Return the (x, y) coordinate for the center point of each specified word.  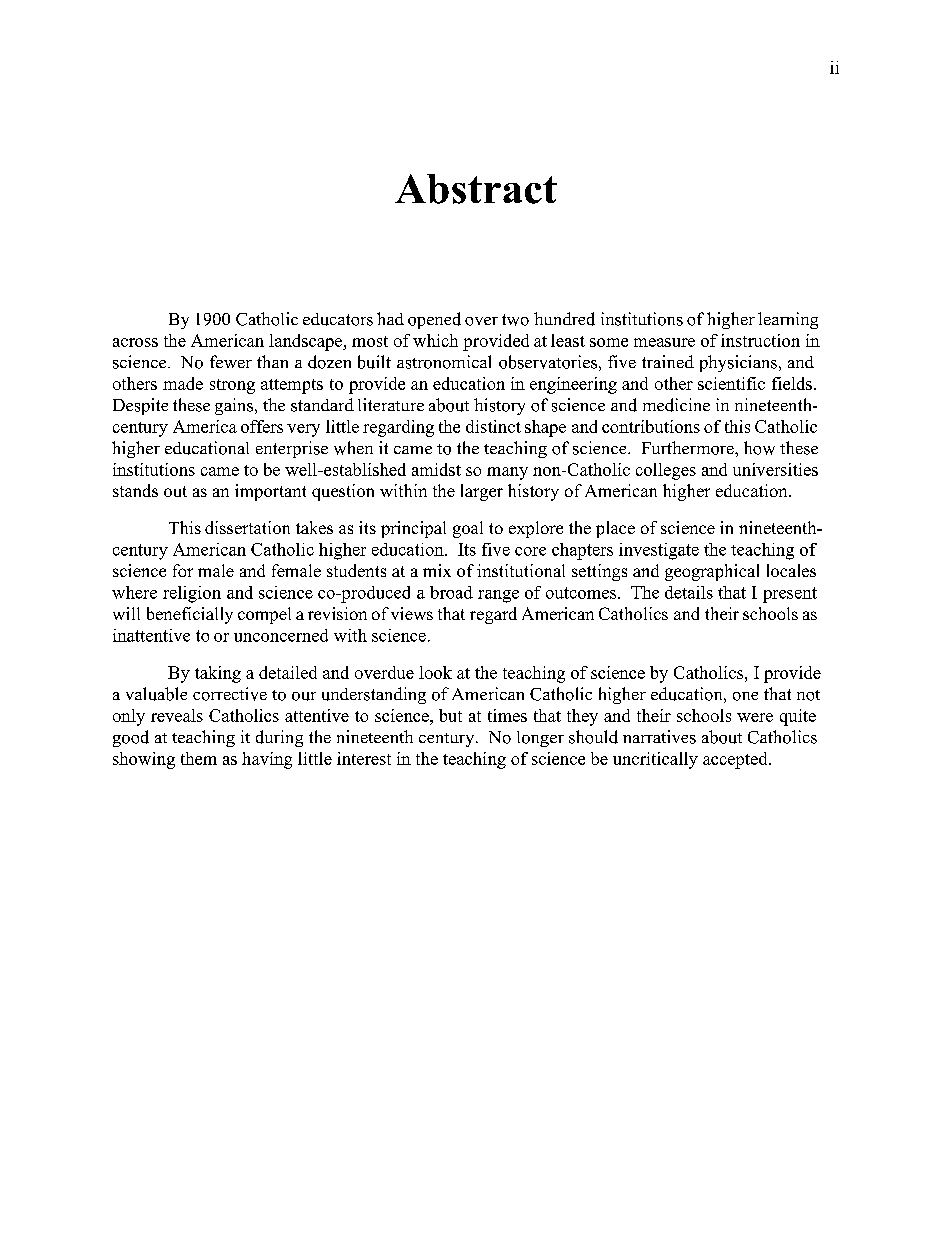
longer (540, 739)
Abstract (476, 189)
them (199, 758)
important (270, 492)
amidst (436, 469)
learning (788, 320)
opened (434, 320)
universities (775, 469)
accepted (736, 760)
